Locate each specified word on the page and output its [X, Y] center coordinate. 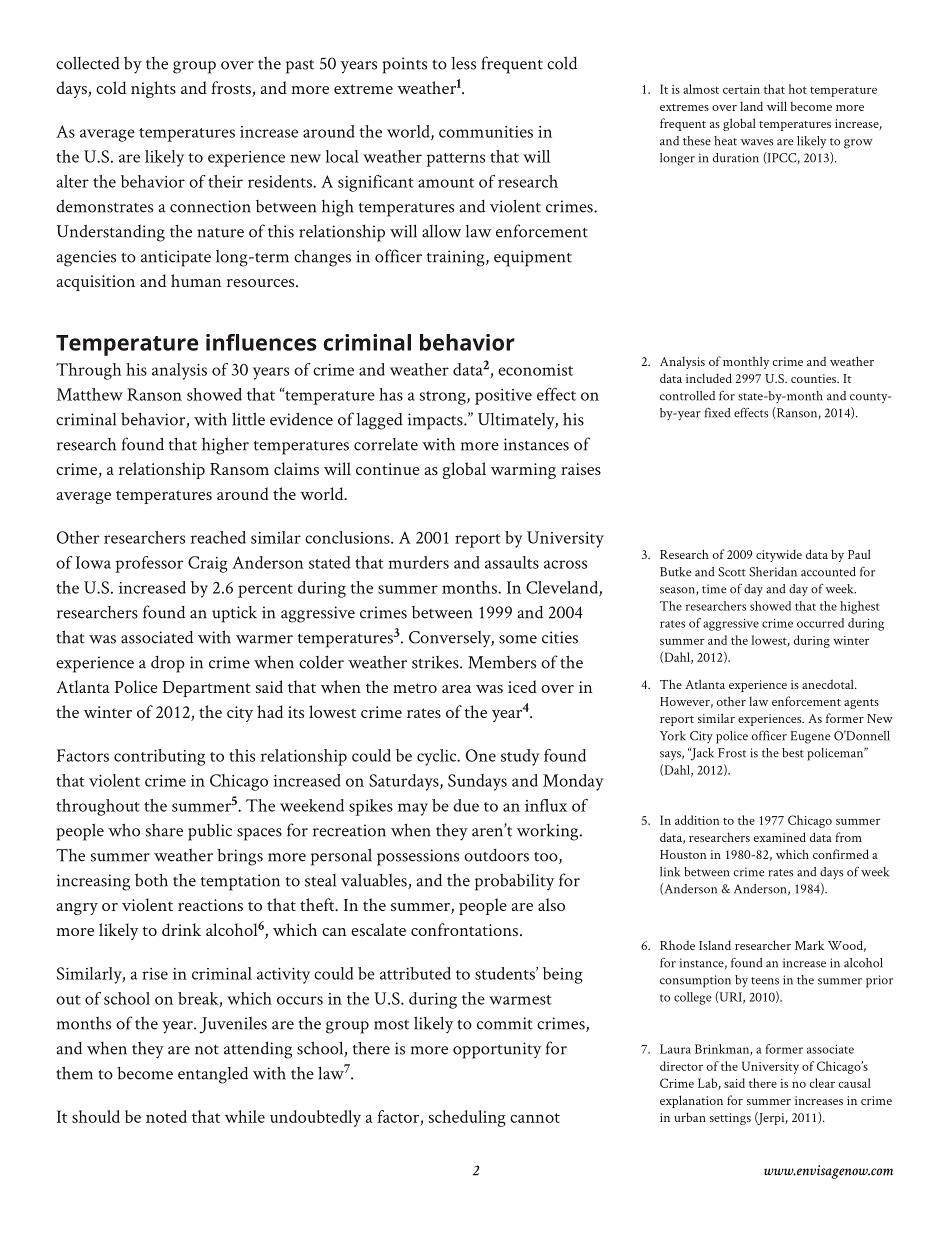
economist [535, 370]
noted [166, 1116]
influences [261, 342]
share [164, 830]
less [463, 63]
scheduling [467, 1118]
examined [780, 837]
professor [149, 564]
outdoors [496, 855]
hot [798, 89]
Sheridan [773, 572]
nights [153, 89]
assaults [512, 562]
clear [822, 1083]
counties [815, 378]
